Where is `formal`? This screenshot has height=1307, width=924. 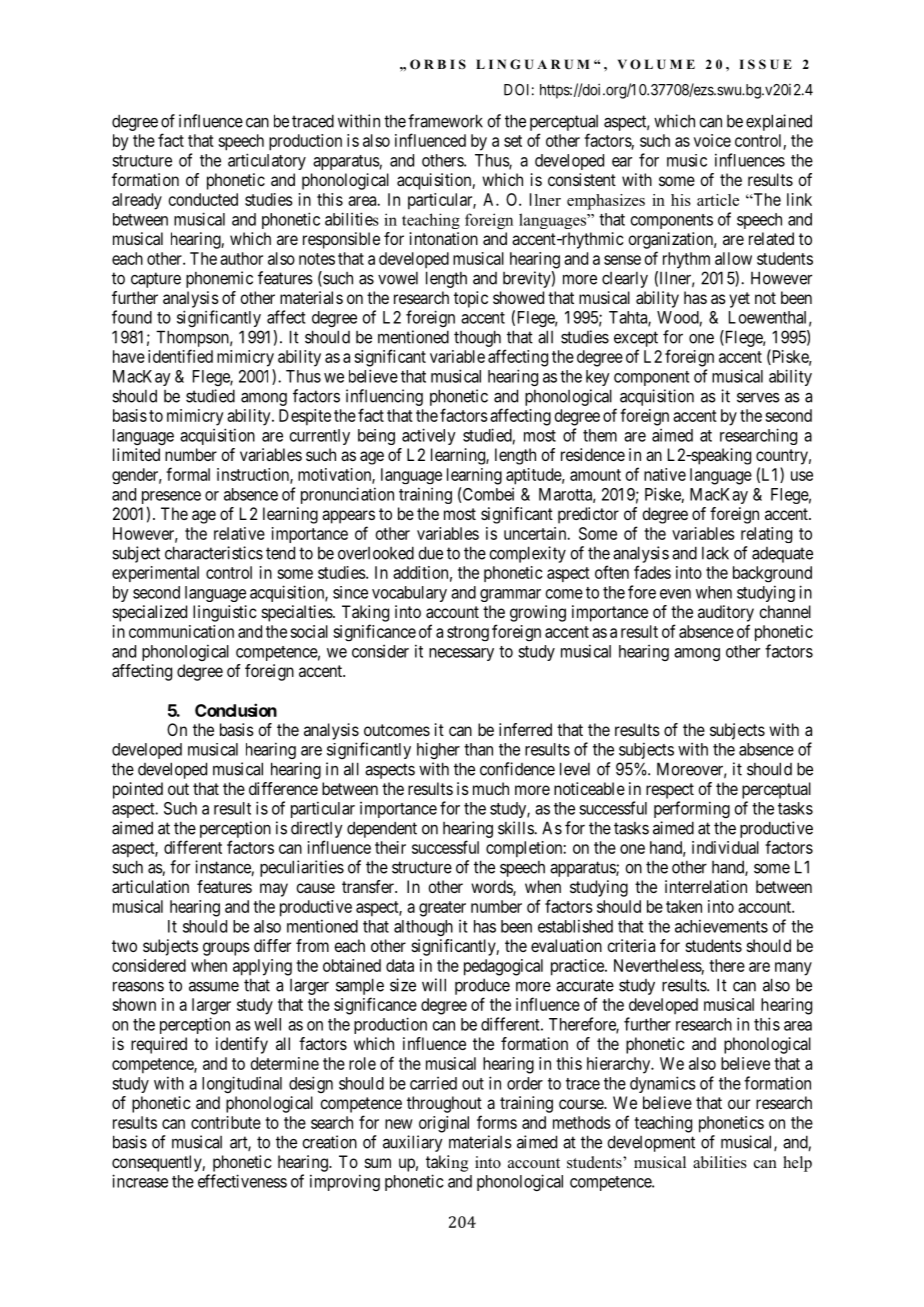
formal is located at coordinates (188, 474).
